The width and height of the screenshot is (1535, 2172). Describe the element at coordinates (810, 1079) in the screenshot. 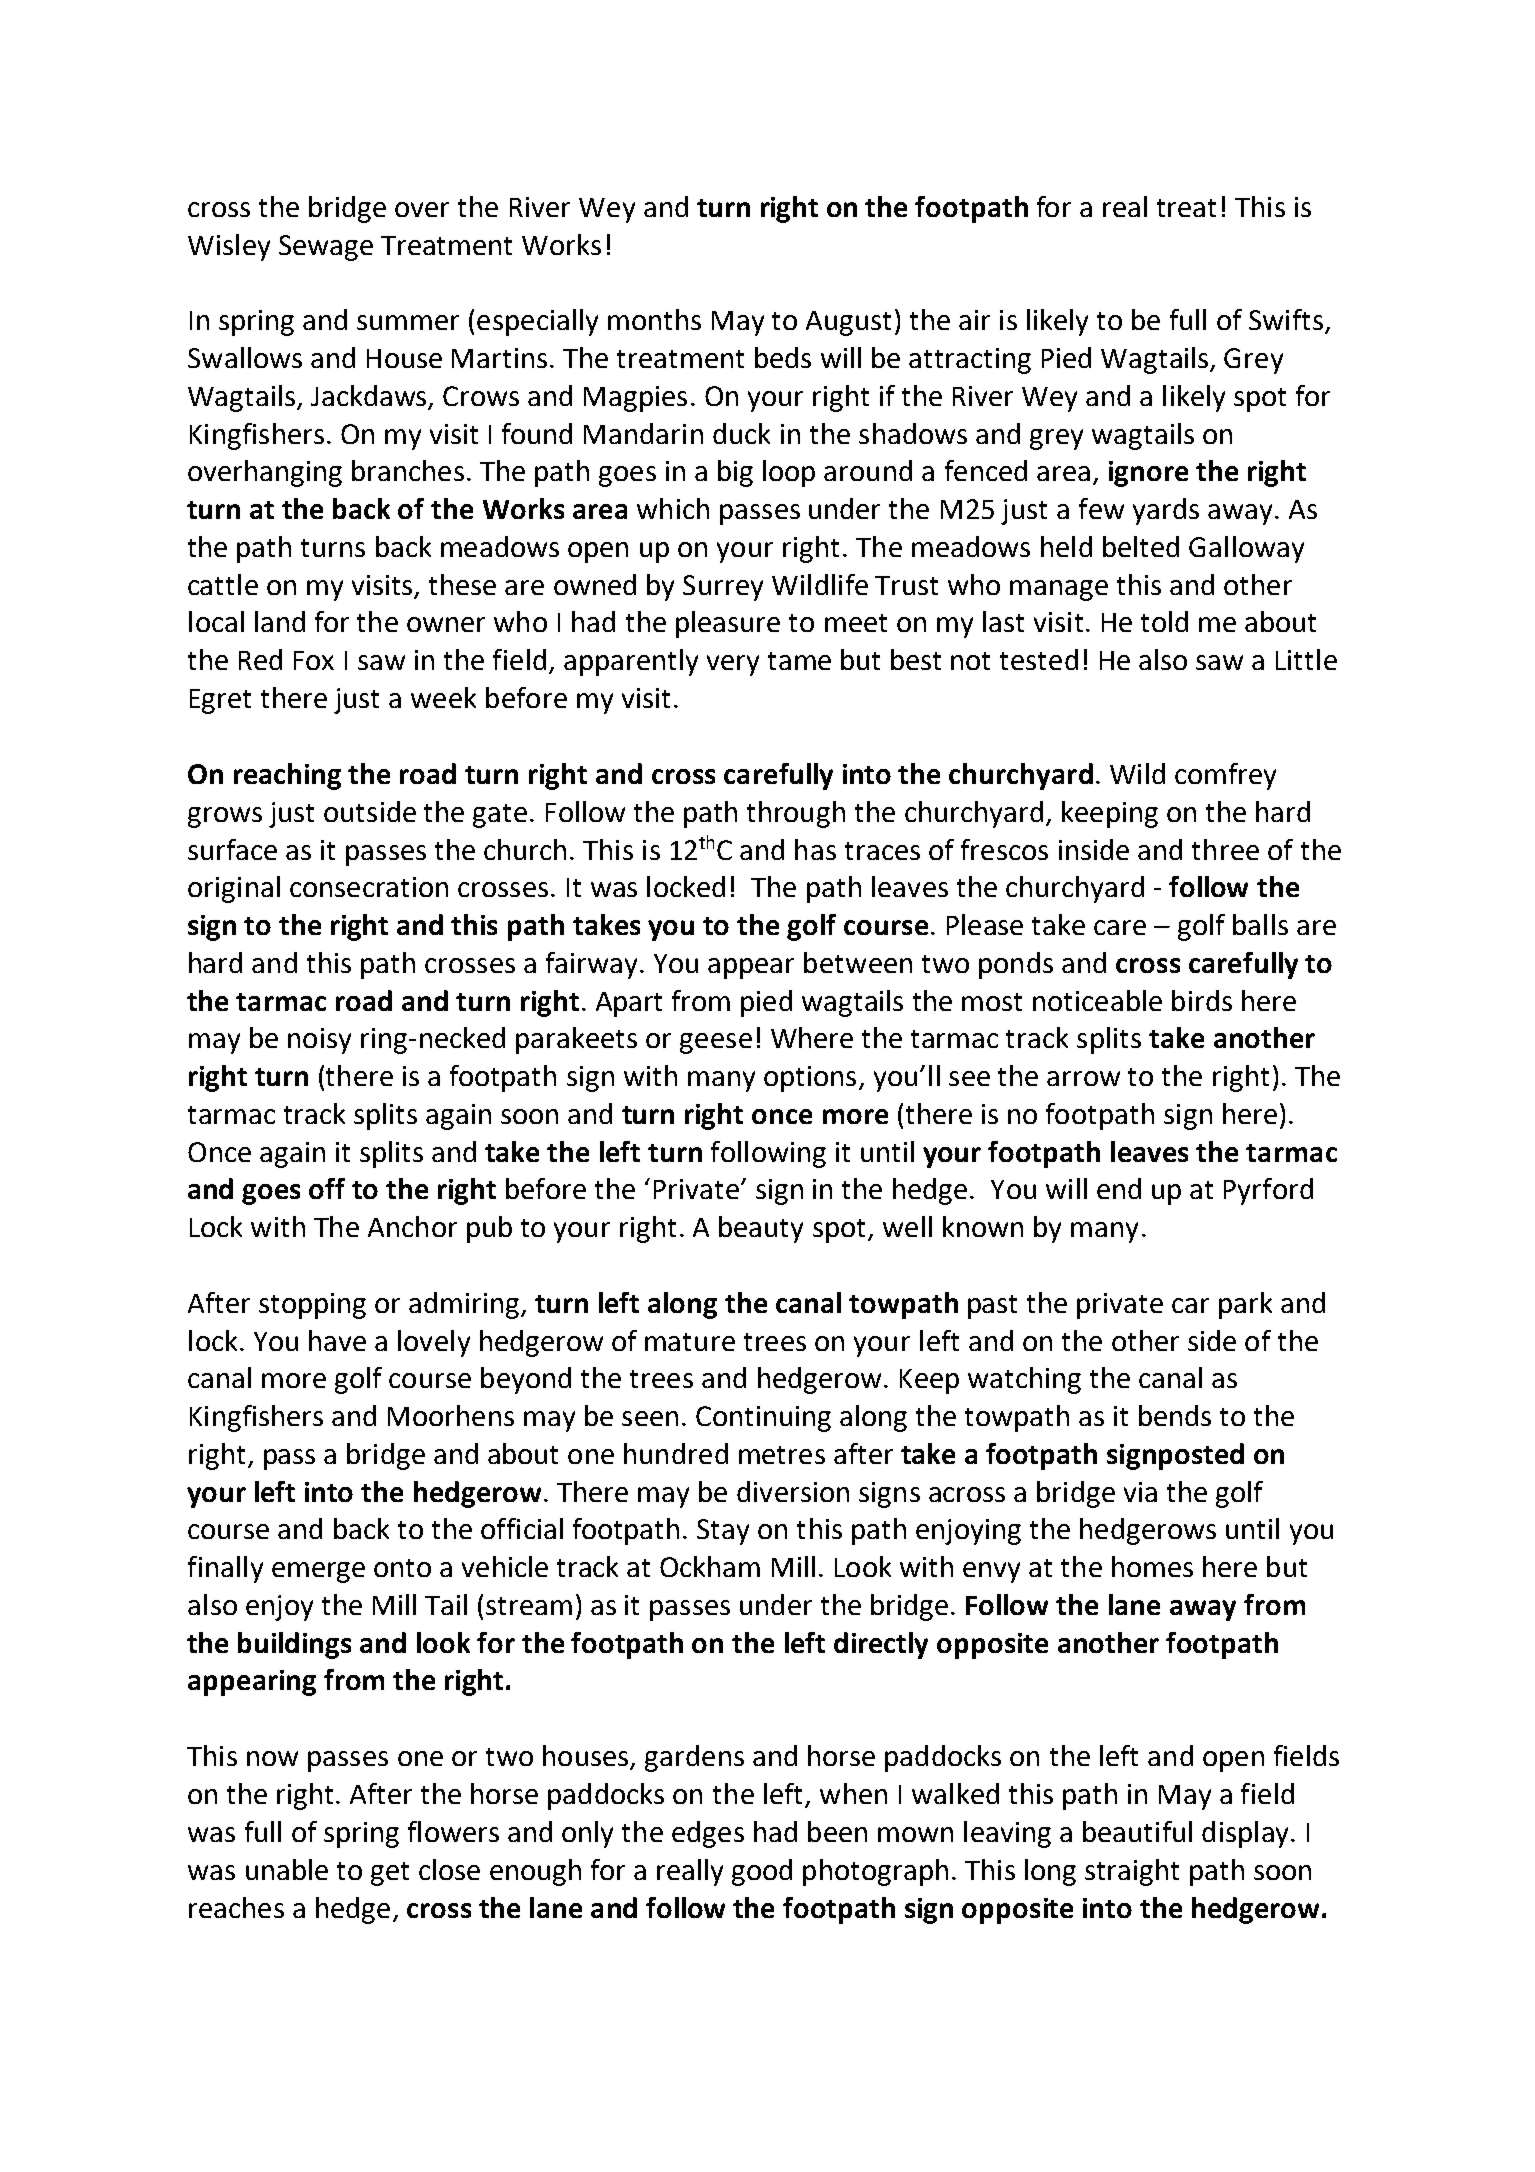

I see `options` at that location.
